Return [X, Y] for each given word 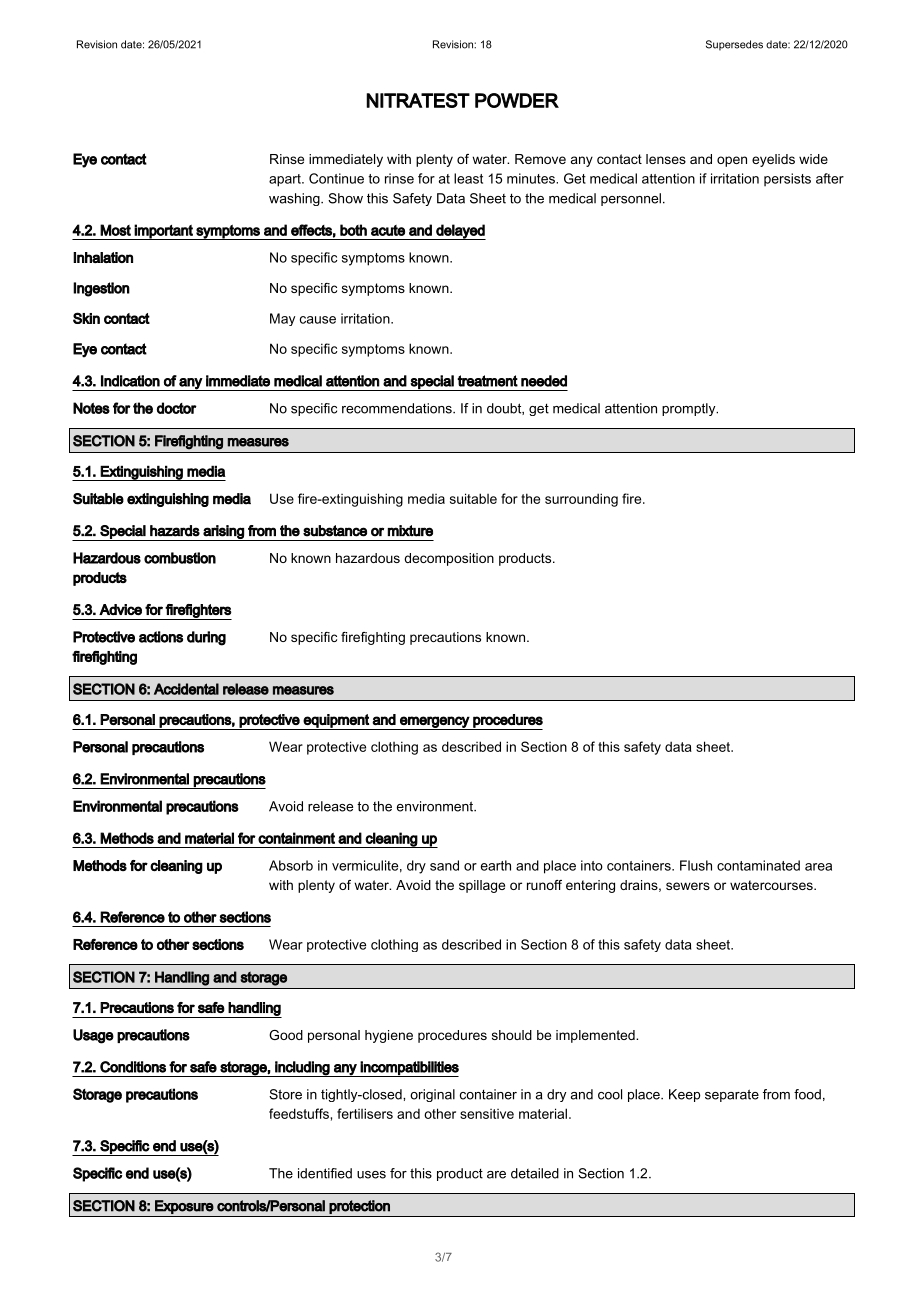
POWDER [517, 100]
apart [286, 180]
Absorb [291, 865]
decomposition [449, 559]
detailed [535, 1173]
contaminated [758, 865]
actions [161, 637]
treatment [487, 381]
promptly [690, 409]
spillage [482, 886]
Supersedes [734, 45]
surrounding [581, 500]
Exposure [184, 1207]
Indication [130, 381]
